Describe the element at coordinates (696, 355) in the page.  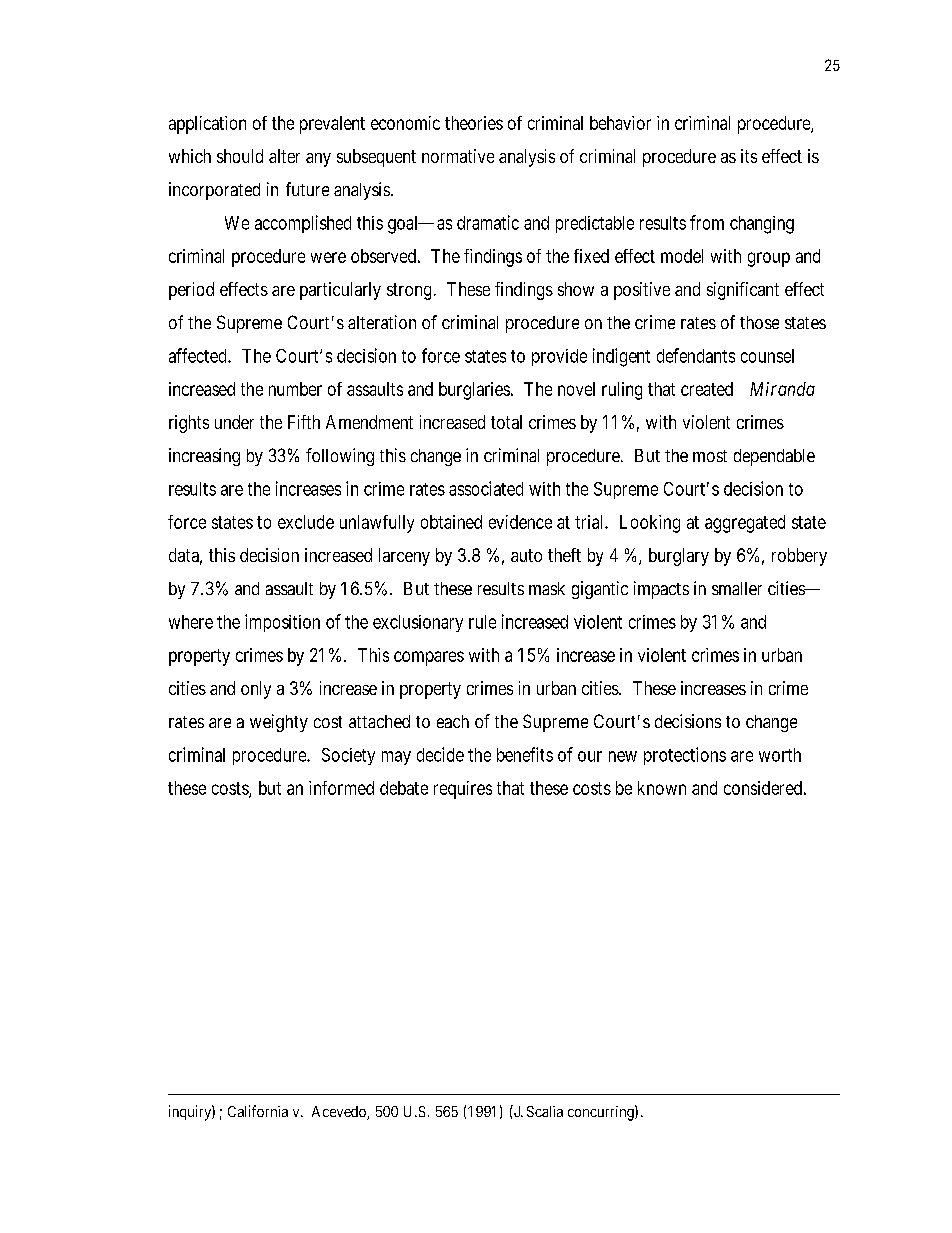
I see `defendants` at that location.
